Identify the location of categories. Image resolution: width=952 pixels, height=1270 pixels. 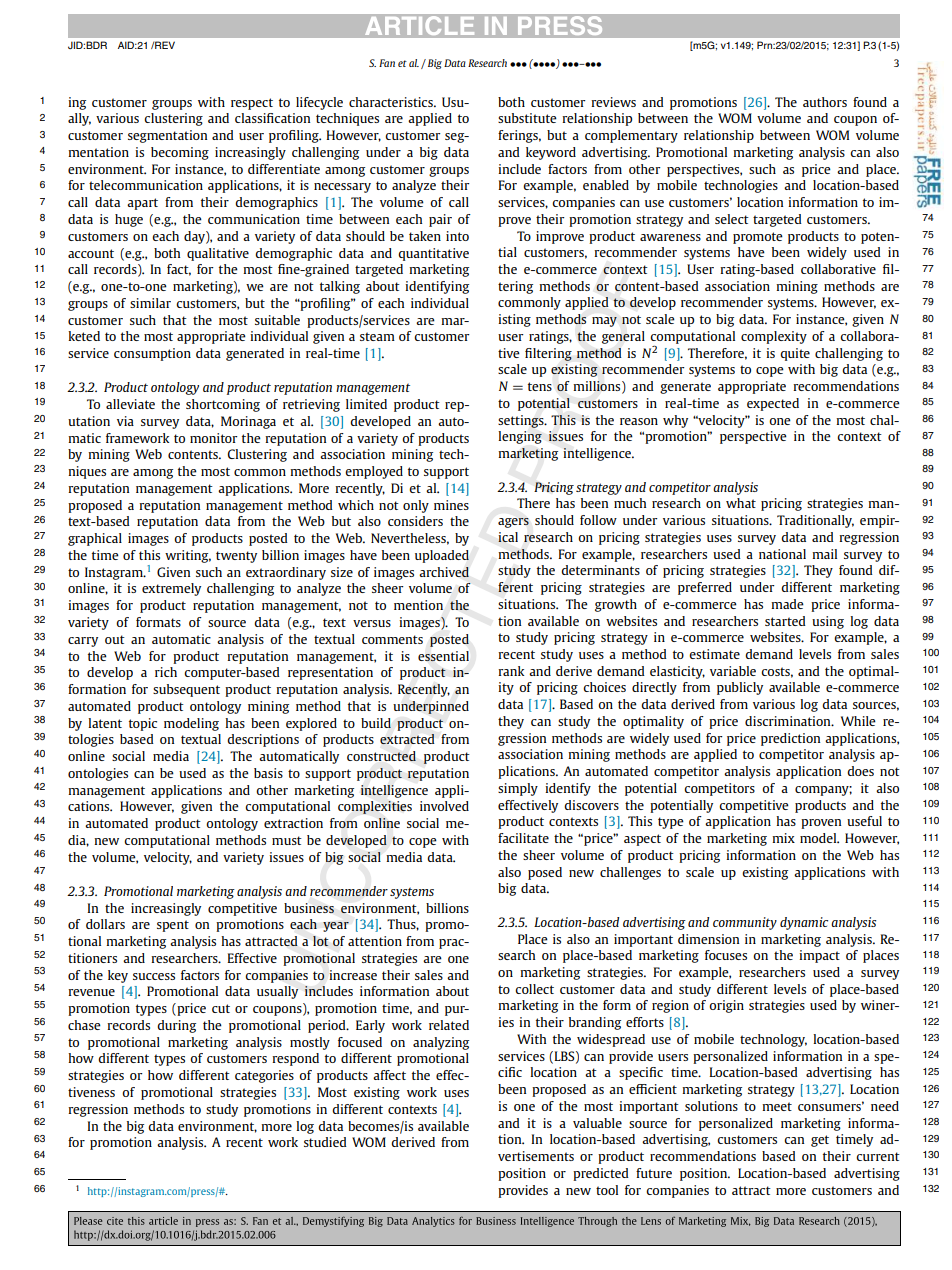
(264, 1076).
